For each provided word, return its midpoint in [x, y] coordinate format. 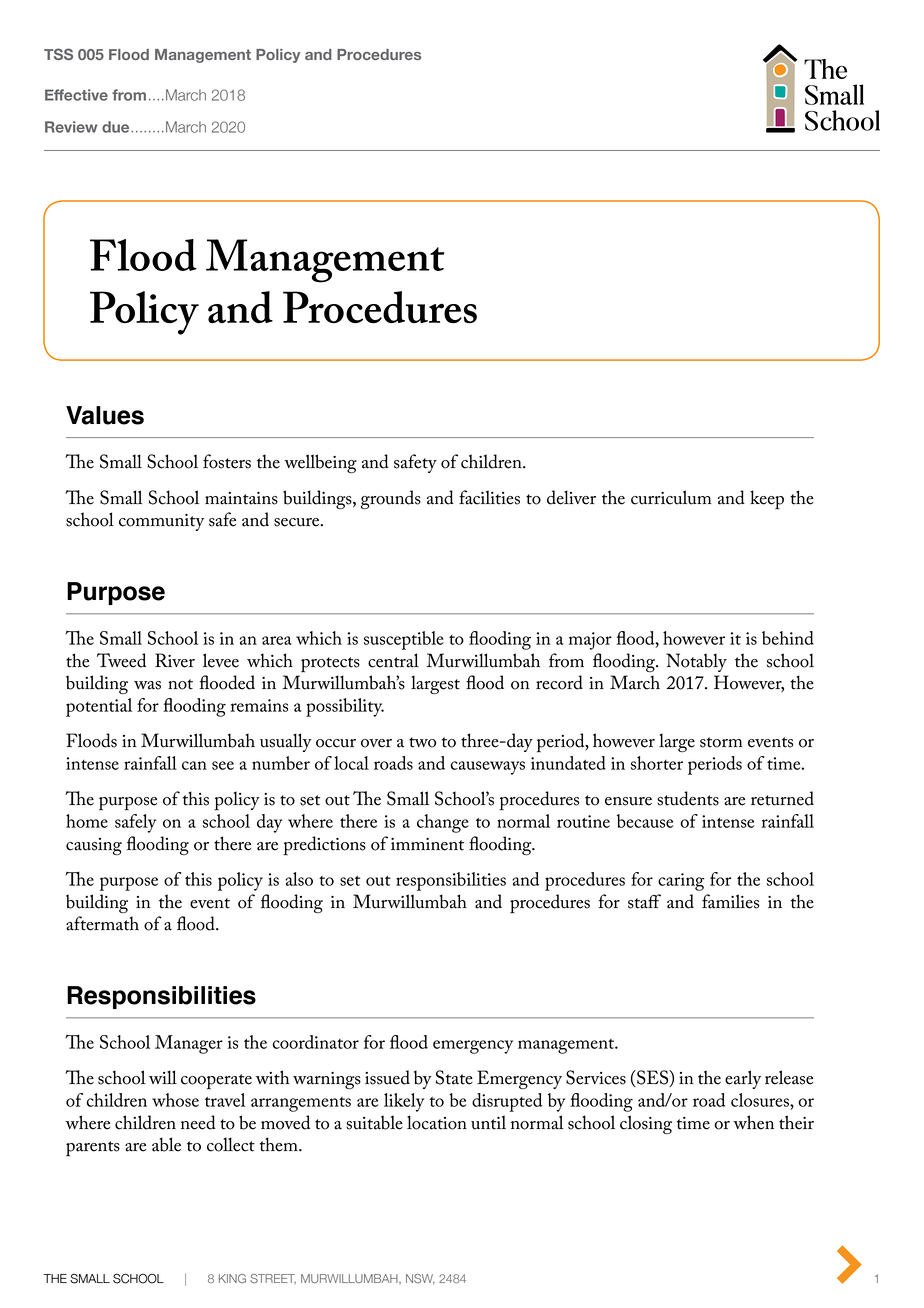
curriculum [671, 497]
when [753, 1122]
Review [71, 127]
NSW [420, 1279]
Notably [696, 662]
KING [232, 1278]
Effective [76, 95]
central [393, 660]
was [147, 685]
